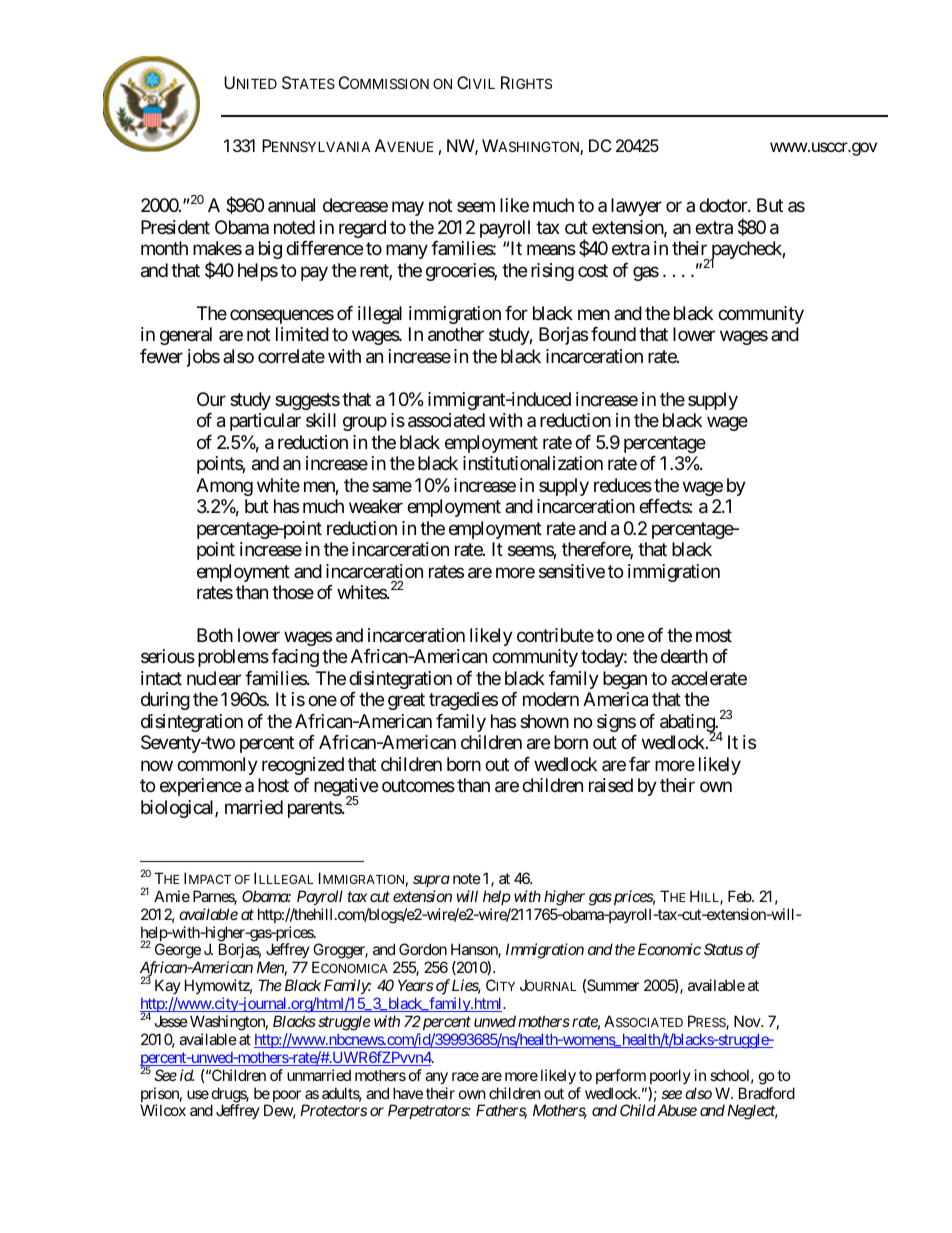 This image has height=1233, width=952. Describe the element at coordinates (270, 250) in the image. I see `big` at that location.
